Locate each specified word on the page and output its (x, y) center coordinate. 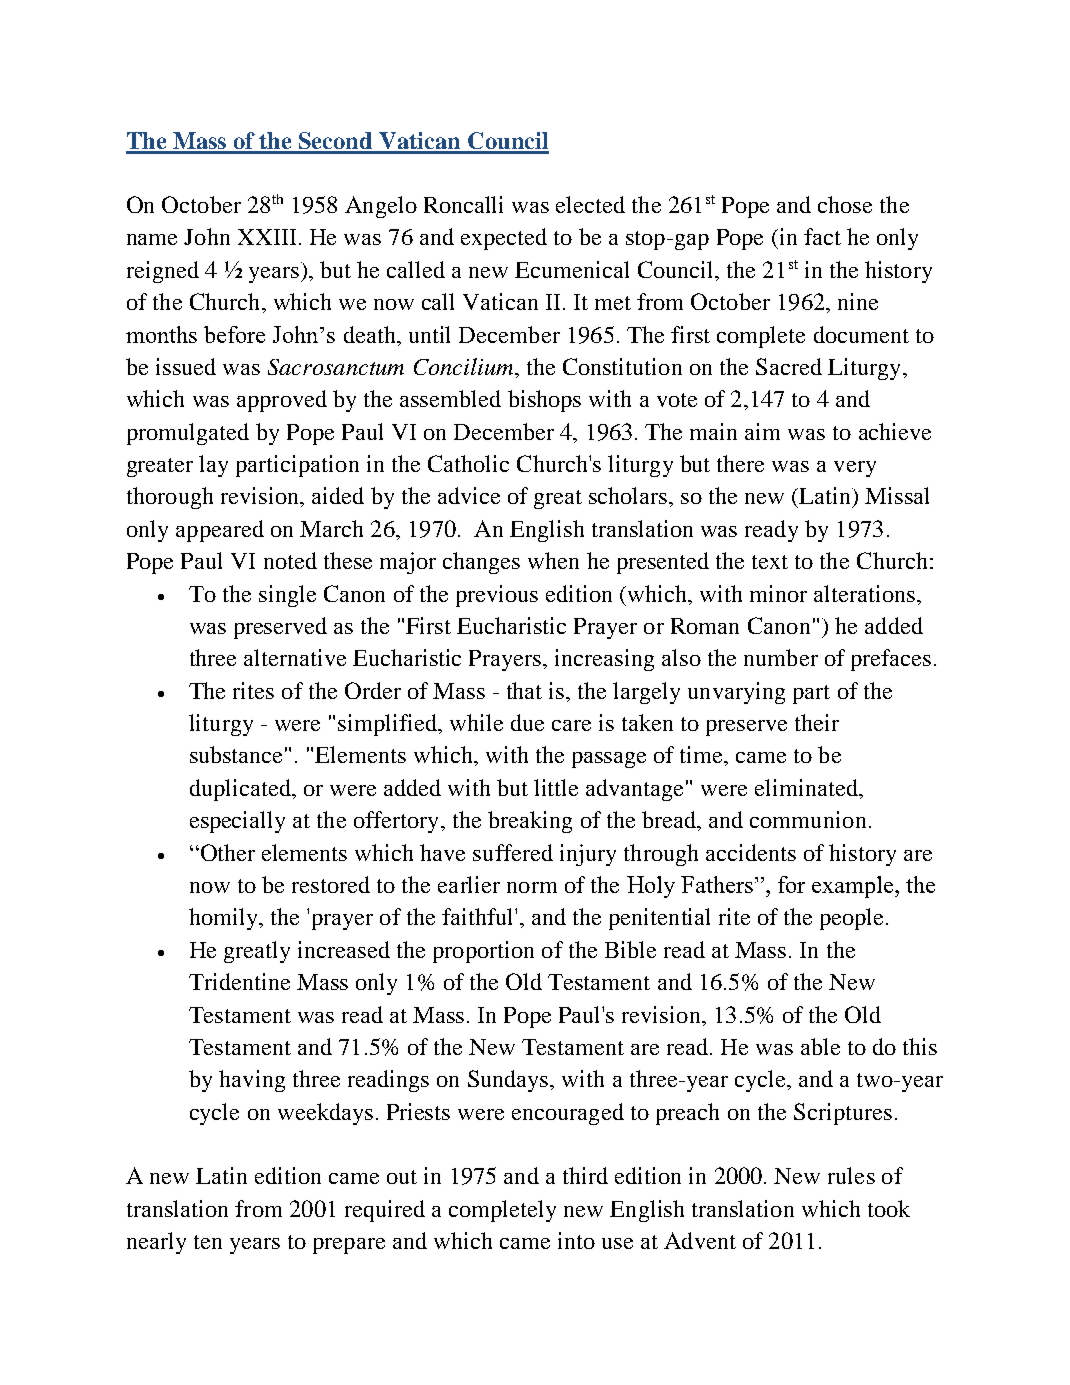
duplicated (241, 790)
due (527, 722)
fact (822, 236)
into (576, 1240)
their (817, 722)
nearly (156, 1243)
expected (504, 239)
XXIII (267, 237)
